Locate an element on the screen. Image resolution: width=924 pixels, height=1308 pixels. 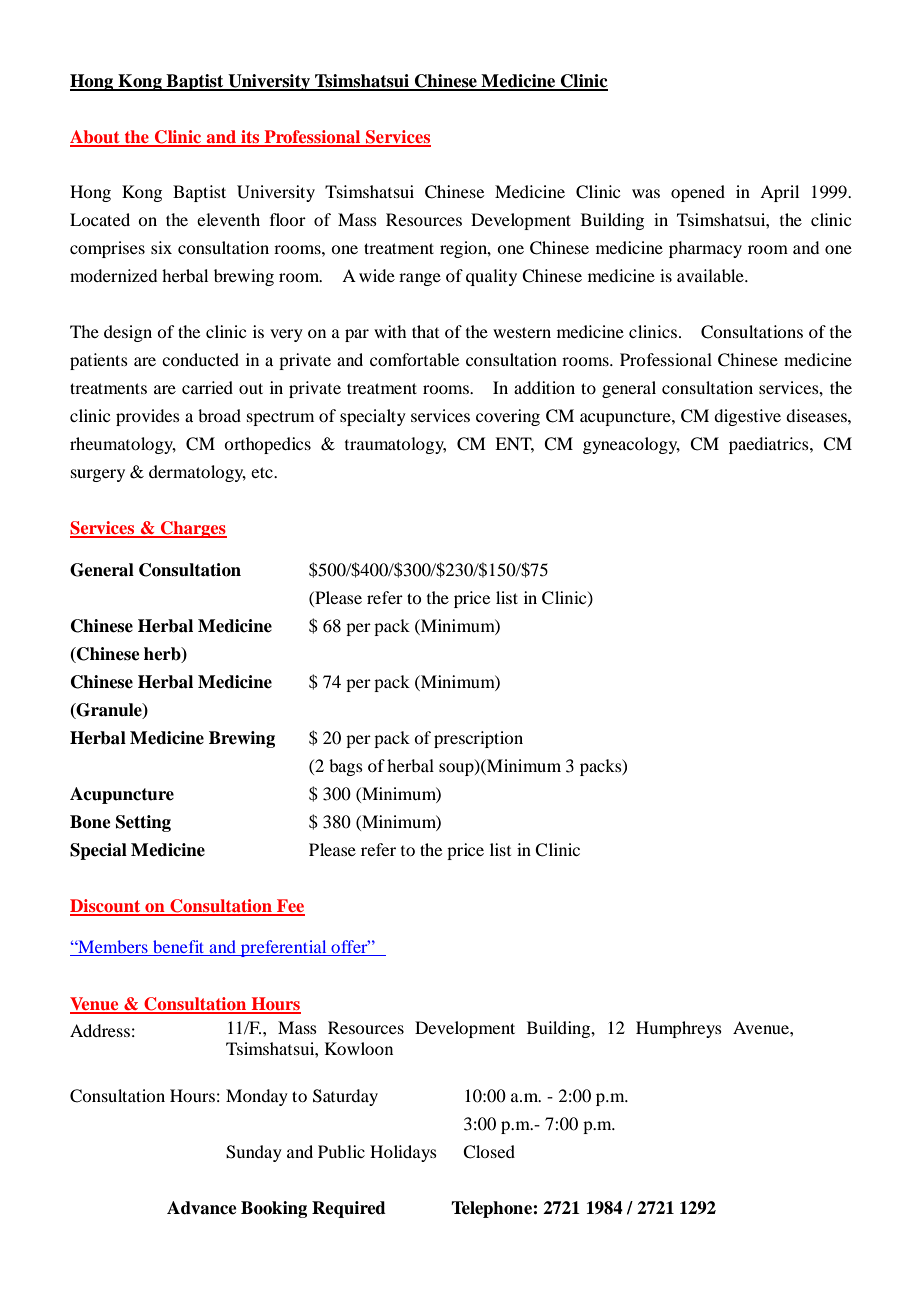
prescription is located at coordinates (478, 739).
